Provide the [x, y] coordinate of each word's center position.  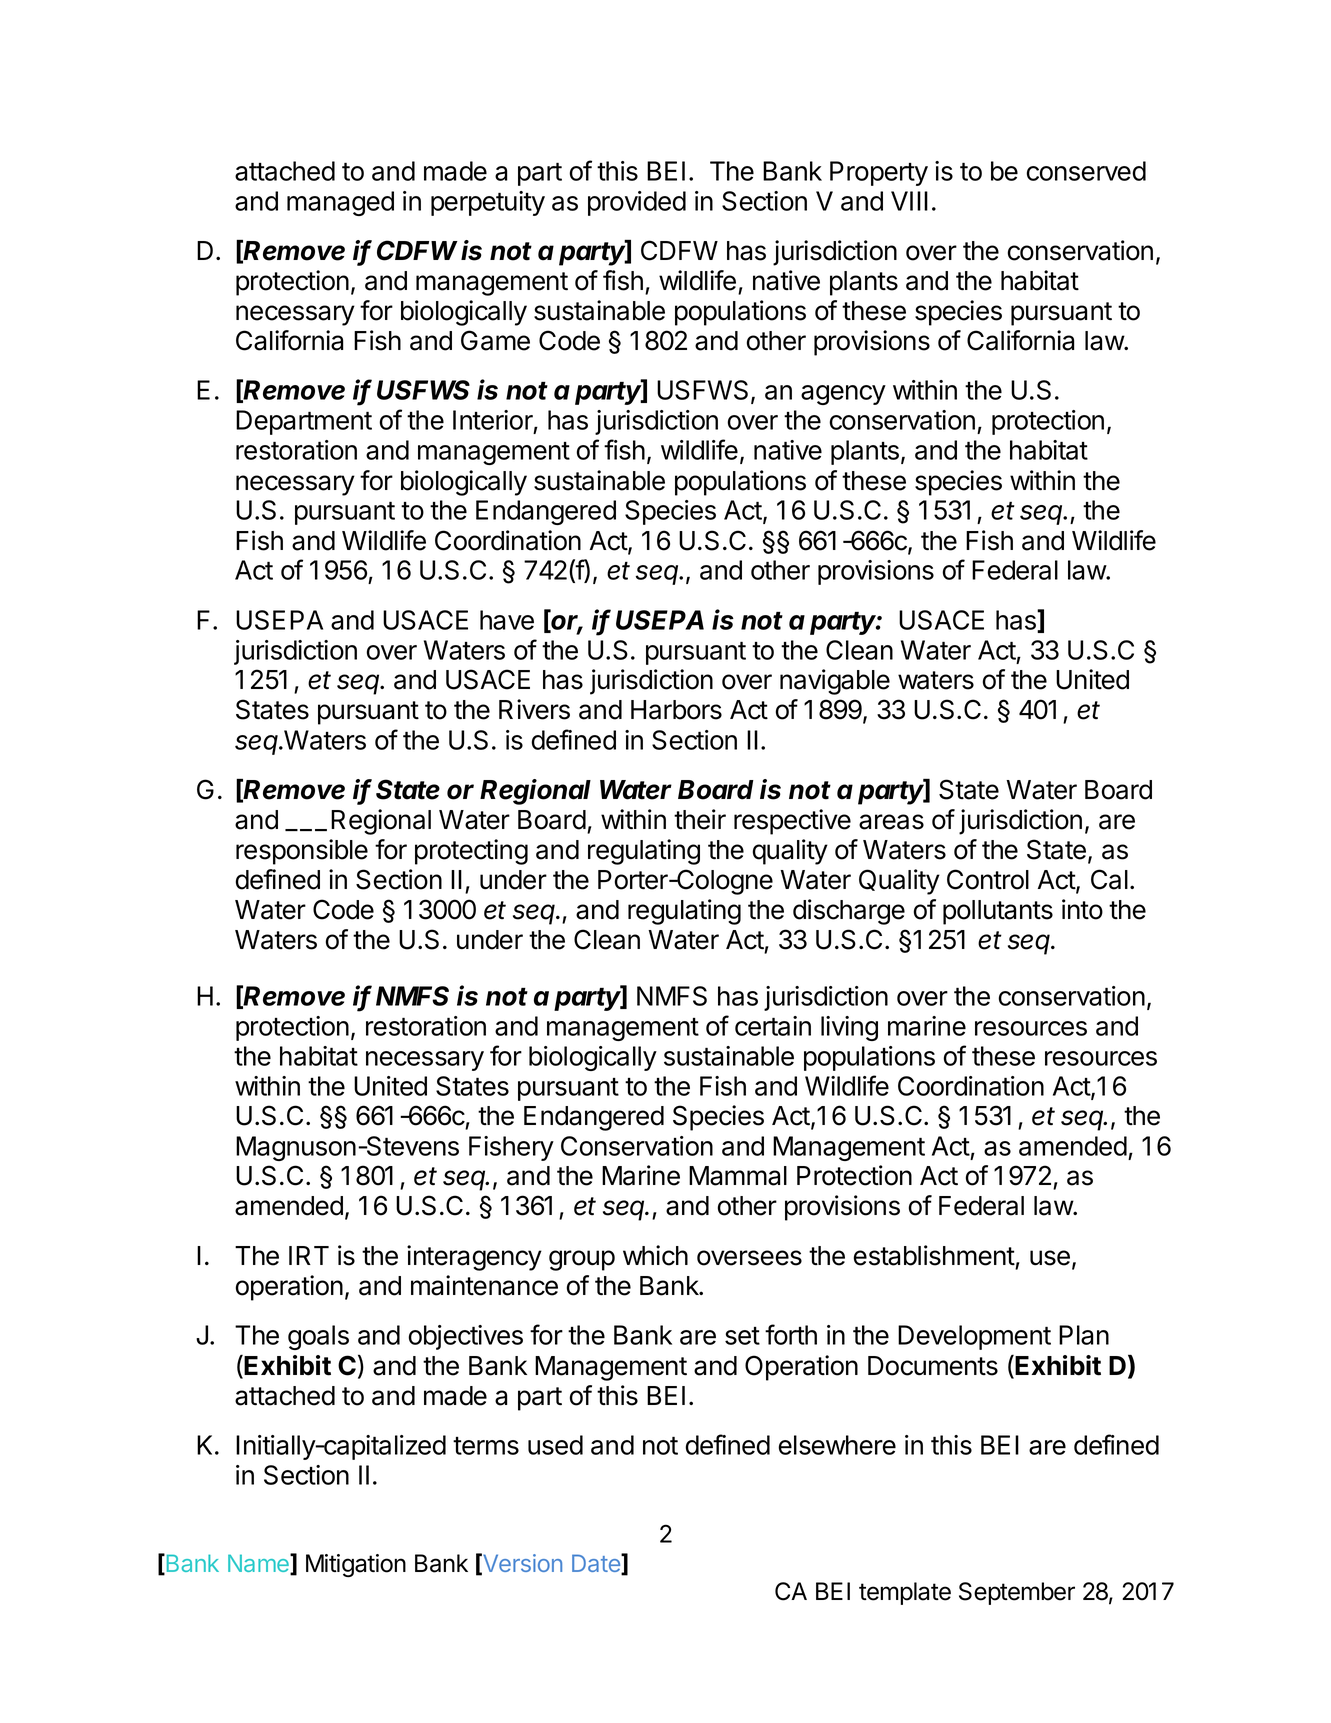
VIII [909, 201]
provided [637, 203]
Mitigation [356, 1565]
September [1017, 1593]
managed [340, 203]
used [555, 1445]
